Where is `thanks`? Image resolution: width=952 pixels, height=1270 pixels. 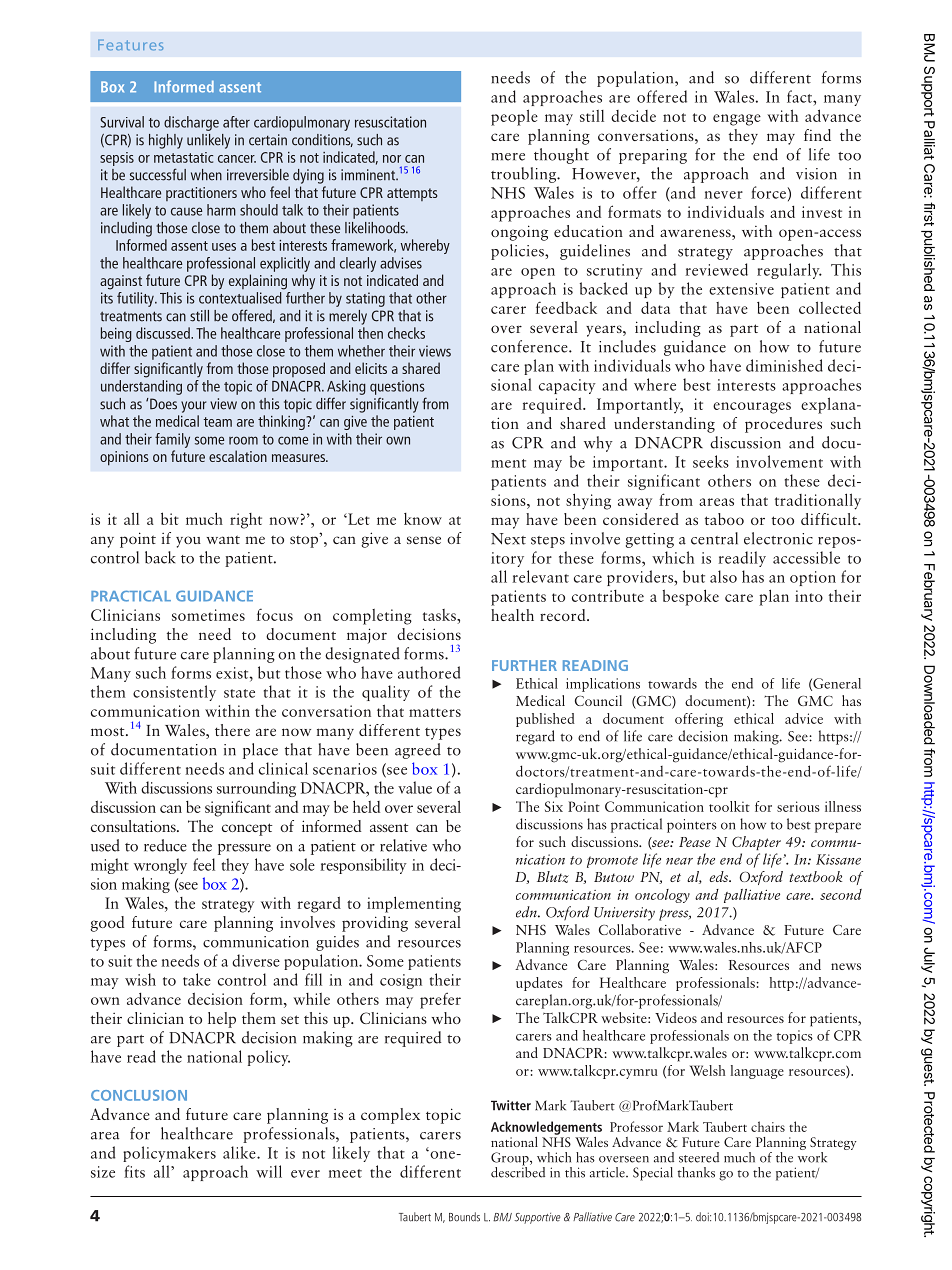
thanks is located at coordinates (696, 1172).
